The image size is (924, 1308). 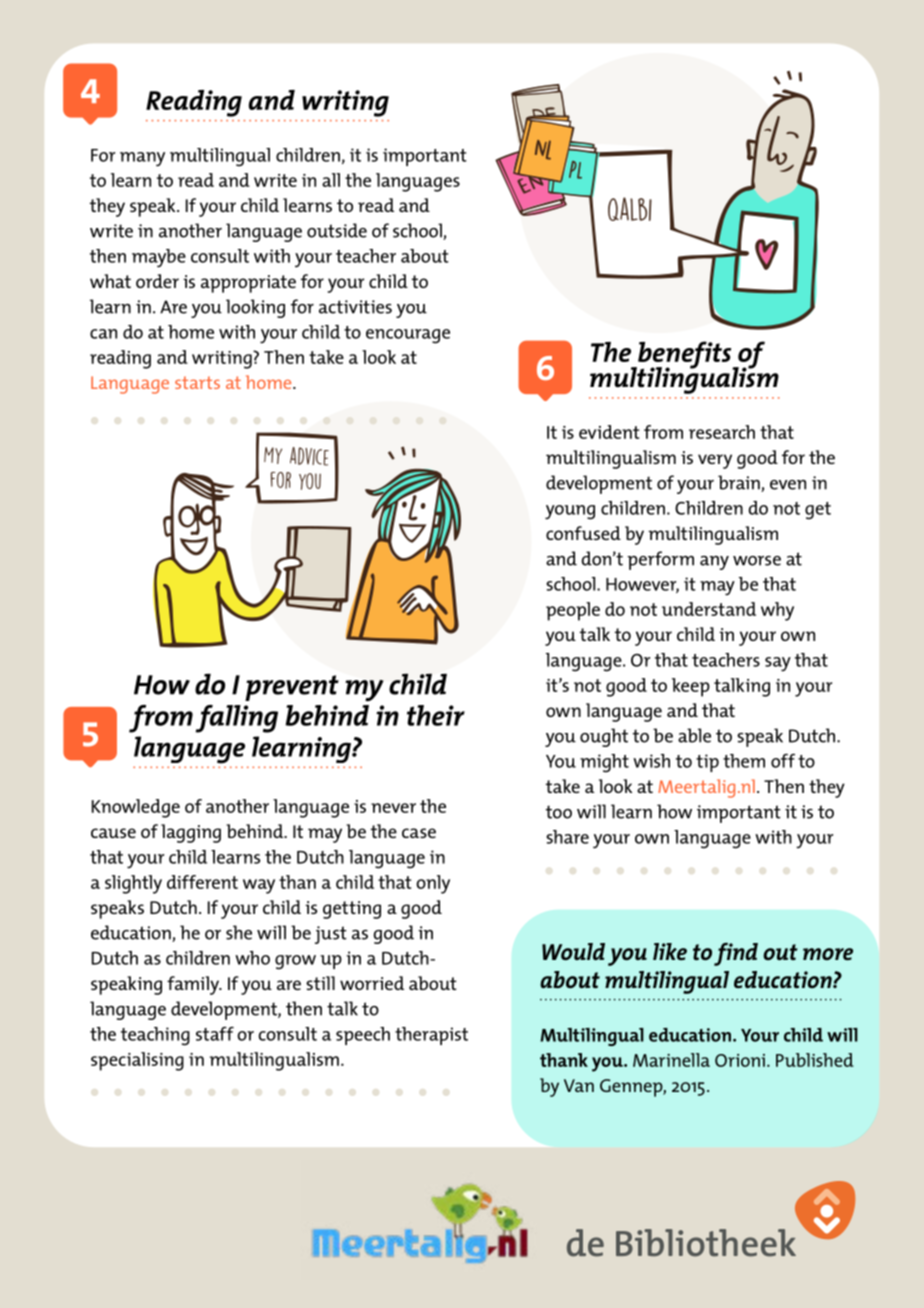 I want to click on falling, so click(x=236, y=719).
